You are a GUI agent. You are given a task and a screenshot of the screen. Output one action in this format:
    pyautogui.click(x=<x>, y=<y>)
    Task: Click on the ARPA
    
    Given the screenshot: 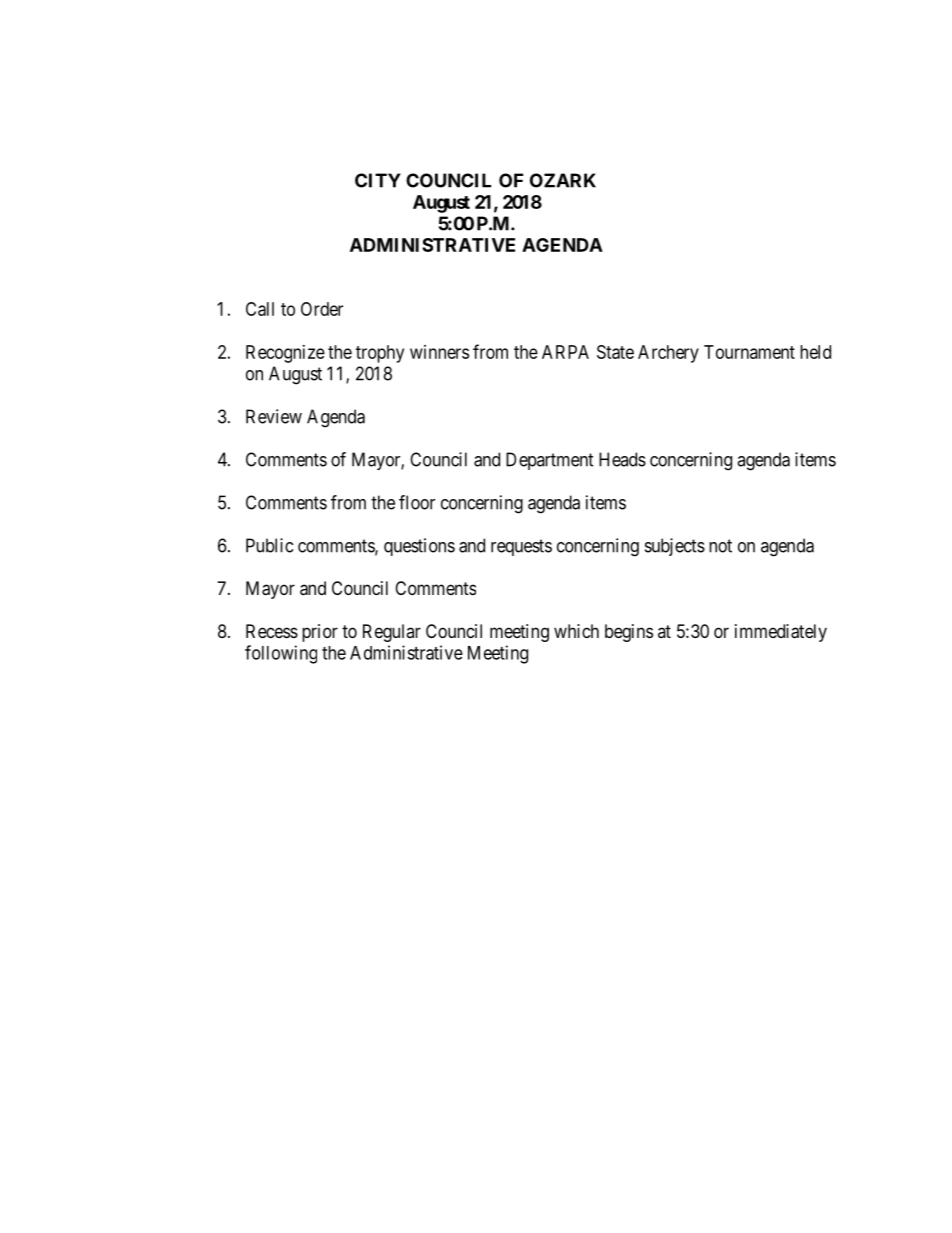 What is the action you would take?
    pyautogui.click(x=565, y=352)
